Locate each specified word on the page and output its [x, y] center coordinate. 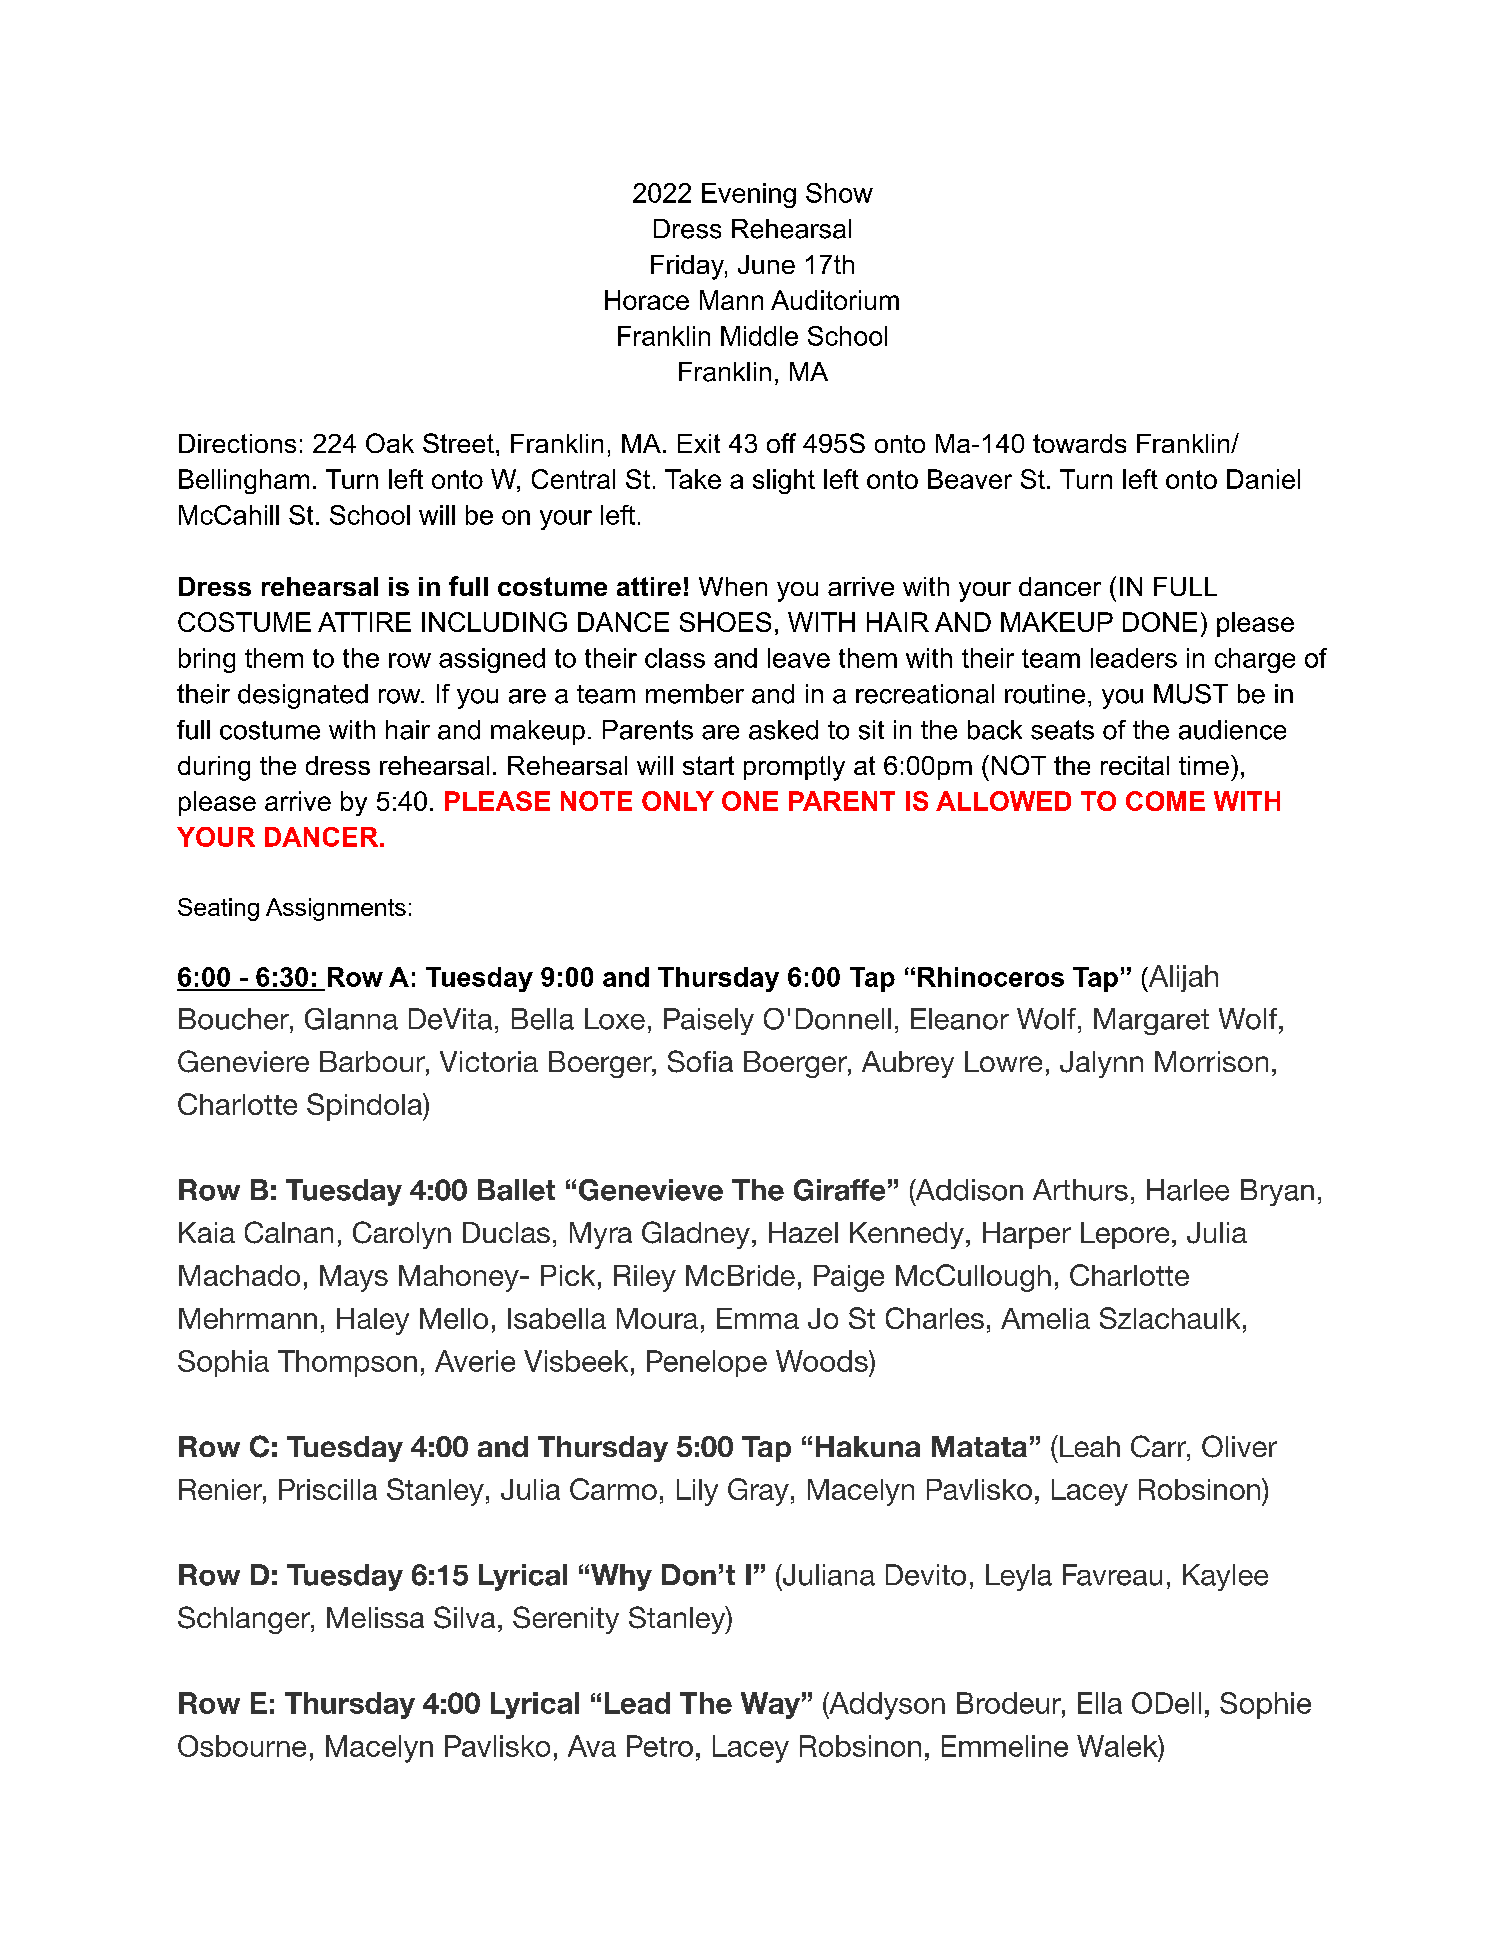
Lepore [1125, 1235]
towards [1079, 443]
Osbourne [242, 1746]
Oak [390, 443]
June [766, 264]
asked [783, 730]
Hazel [803, 1232]
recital [1135, 765]
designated [303, 696]
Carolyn [402, 1235]
